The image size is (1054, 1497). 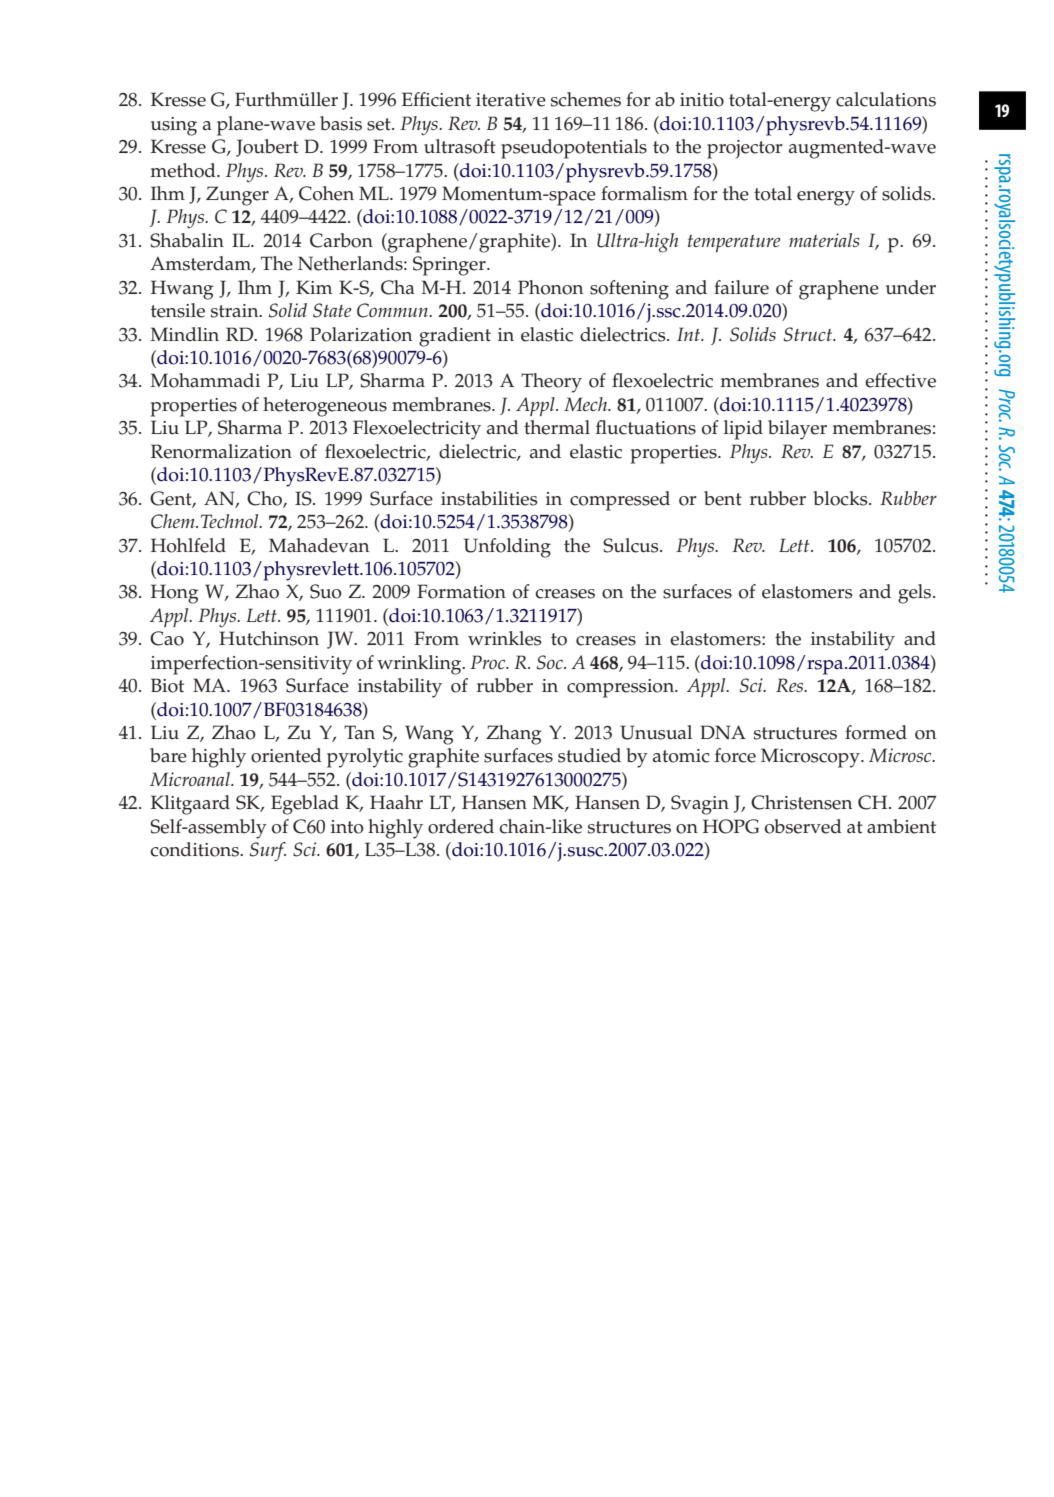 I want to click on Phonon, so click(x=550, y=287).
